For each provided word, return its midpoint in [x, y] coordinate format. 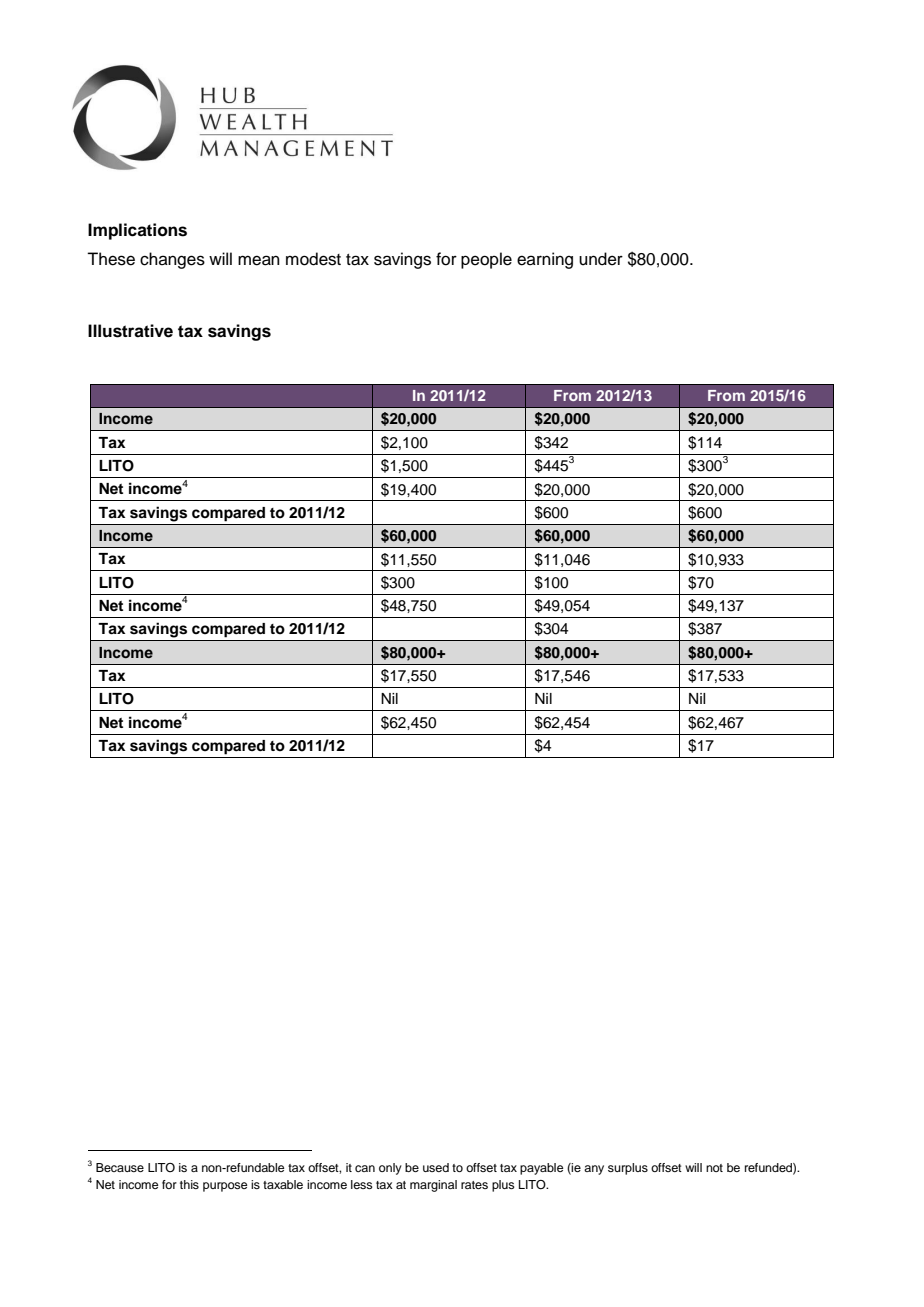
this [189, 1184]
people [486, 260]
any [594, 1170]
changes [172, 260]
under [601, 259]
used [436, 1167]
